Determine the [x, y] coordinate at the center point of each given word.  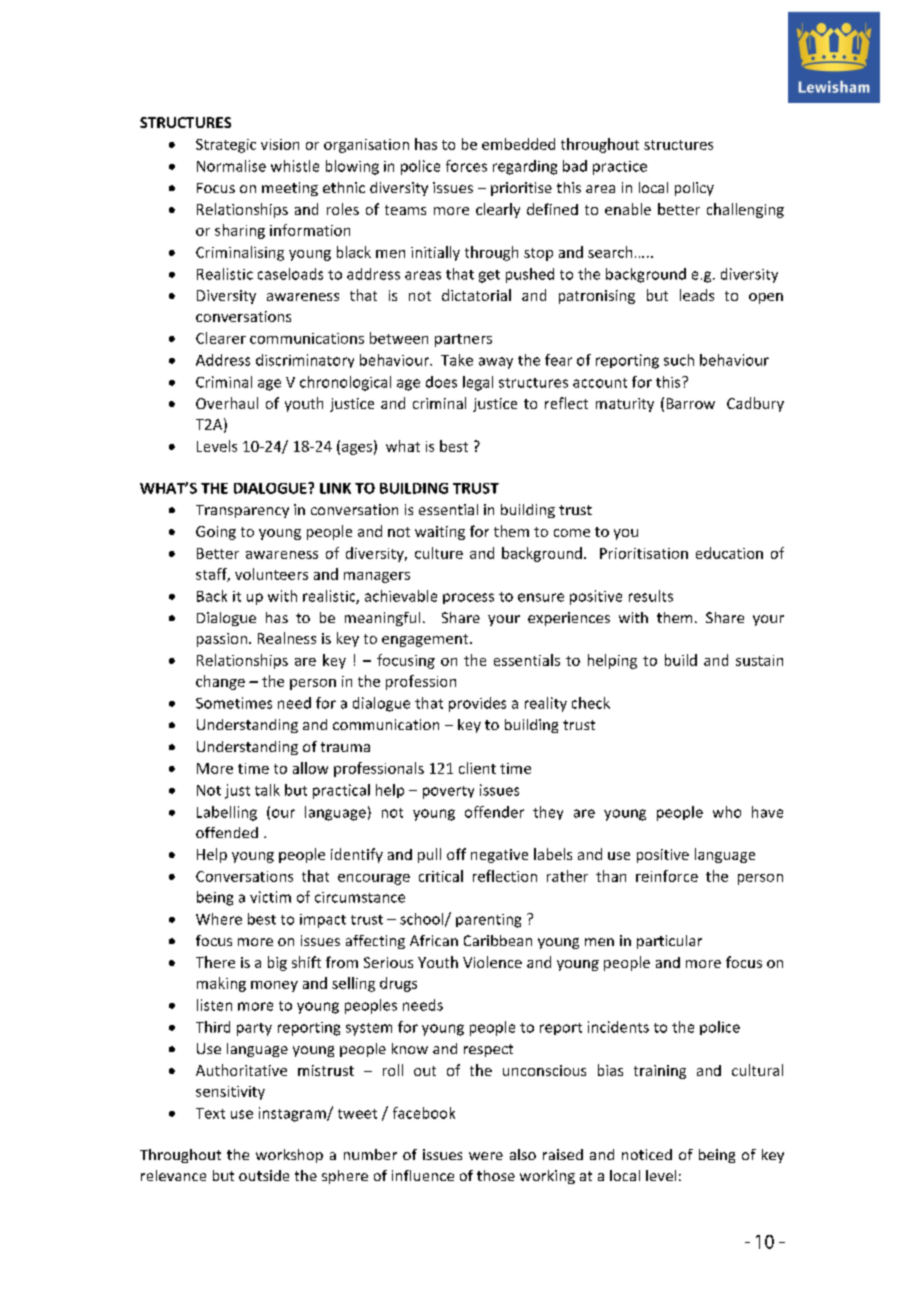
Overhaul [227, 403]
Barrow [691, 403]
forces [466, 166]
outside [264, 1175]
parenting [488, 921]
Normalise [231, 166]
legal [478, 383]
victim [270, 897]
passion [222, 640]
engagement [426, 640]
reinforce [667, 876]
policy [694, 189]
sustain [759, 660]
